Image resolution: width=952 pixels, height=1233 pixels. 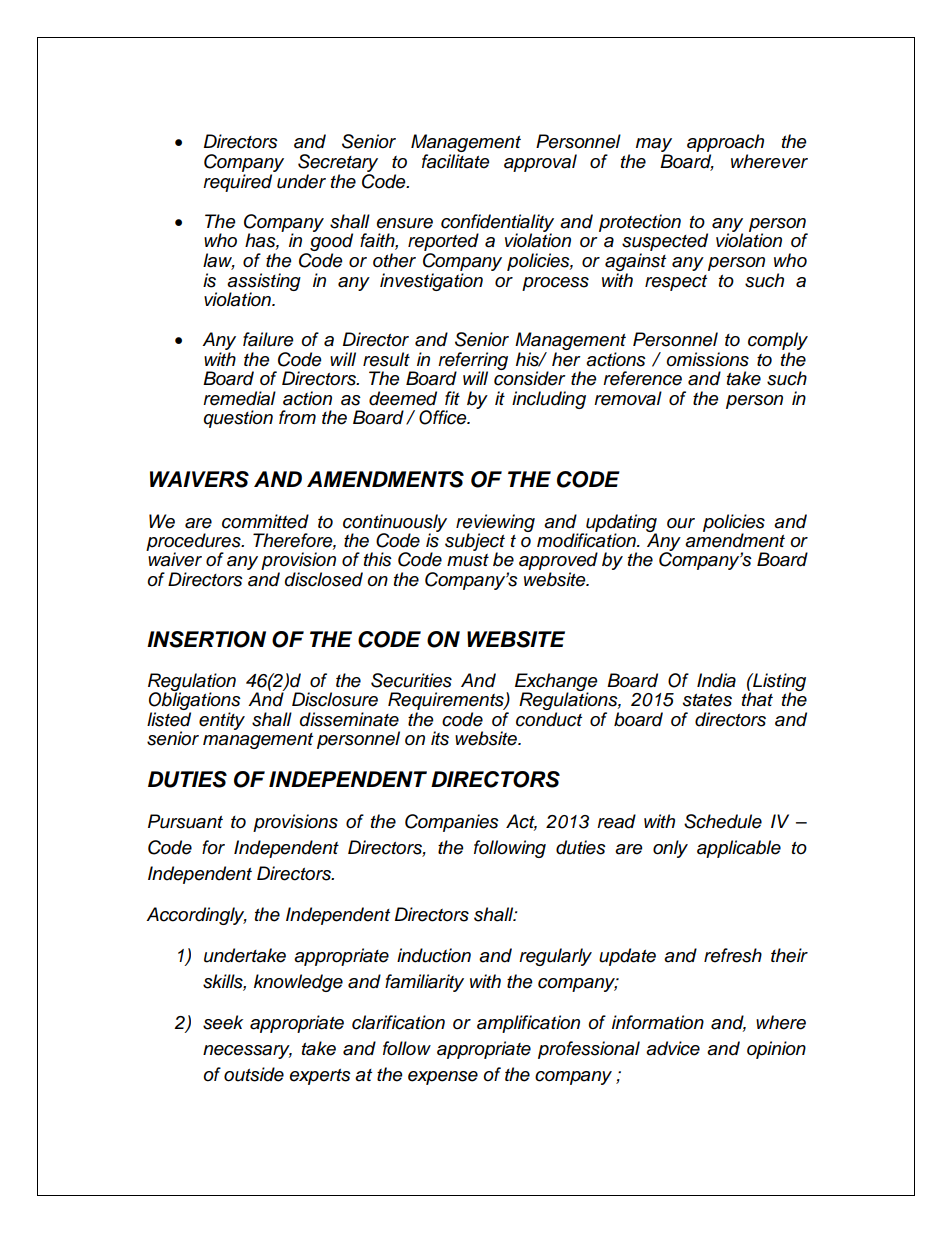 What do you see at coordinates (681, 523) in the page?
I see `our` at bounding box center [681, 523].
